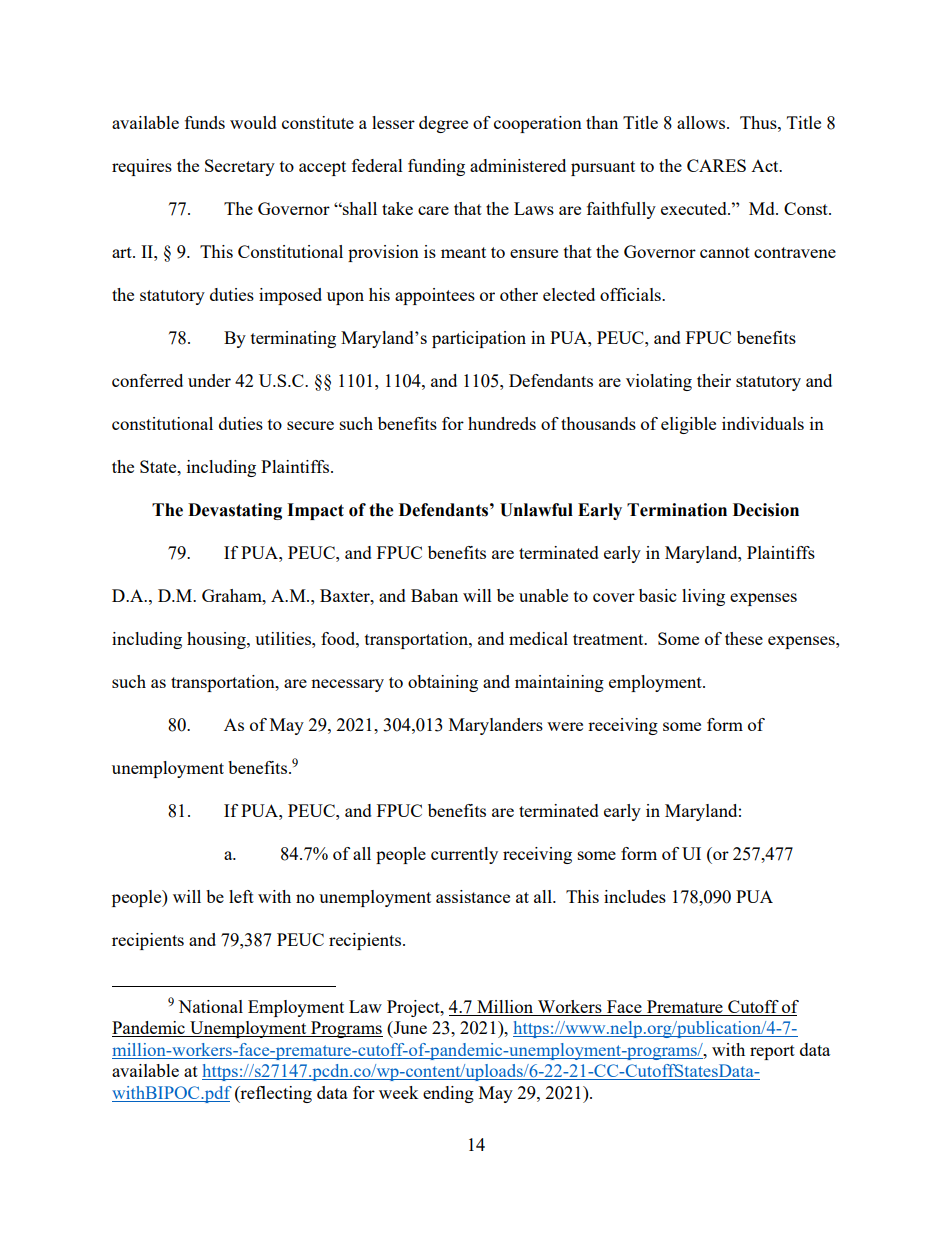 The height and width of the image is (1233, 952). What do you see at coordinates (702, 122) in the image?
I see `allows` at bounding box center [702, 122].
